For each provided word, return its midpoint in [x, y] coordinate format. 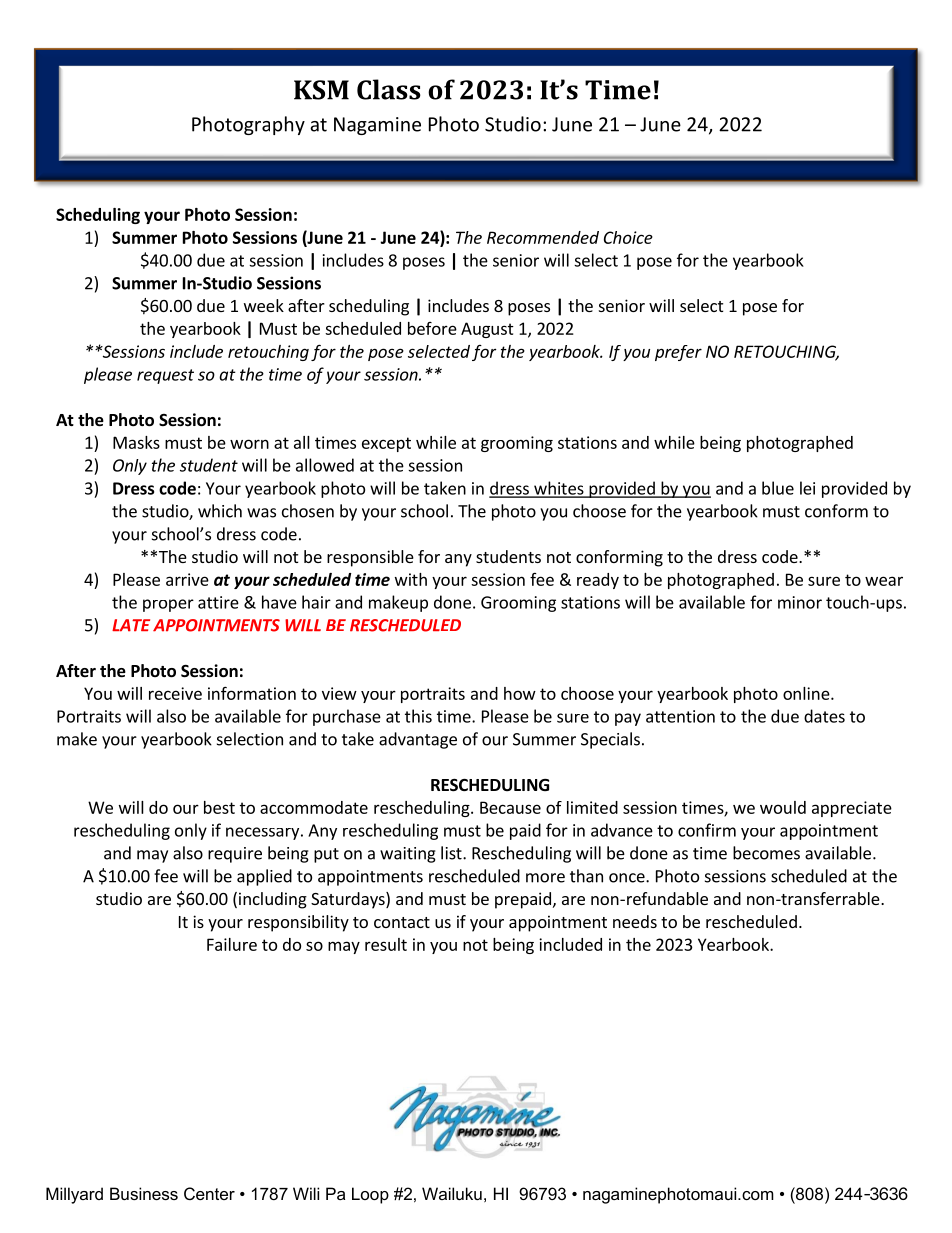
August [487, 330]
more [545, 878]
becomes [766, 853]
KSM [321, 90]
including [273, 900]
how [520, 693]
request [165, 376]
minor [800, 602]
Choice [628, 237]
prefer [678, 353]
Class [389, 89]
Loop [370, 1195]
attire [218, 602]
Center [209, 1193]
